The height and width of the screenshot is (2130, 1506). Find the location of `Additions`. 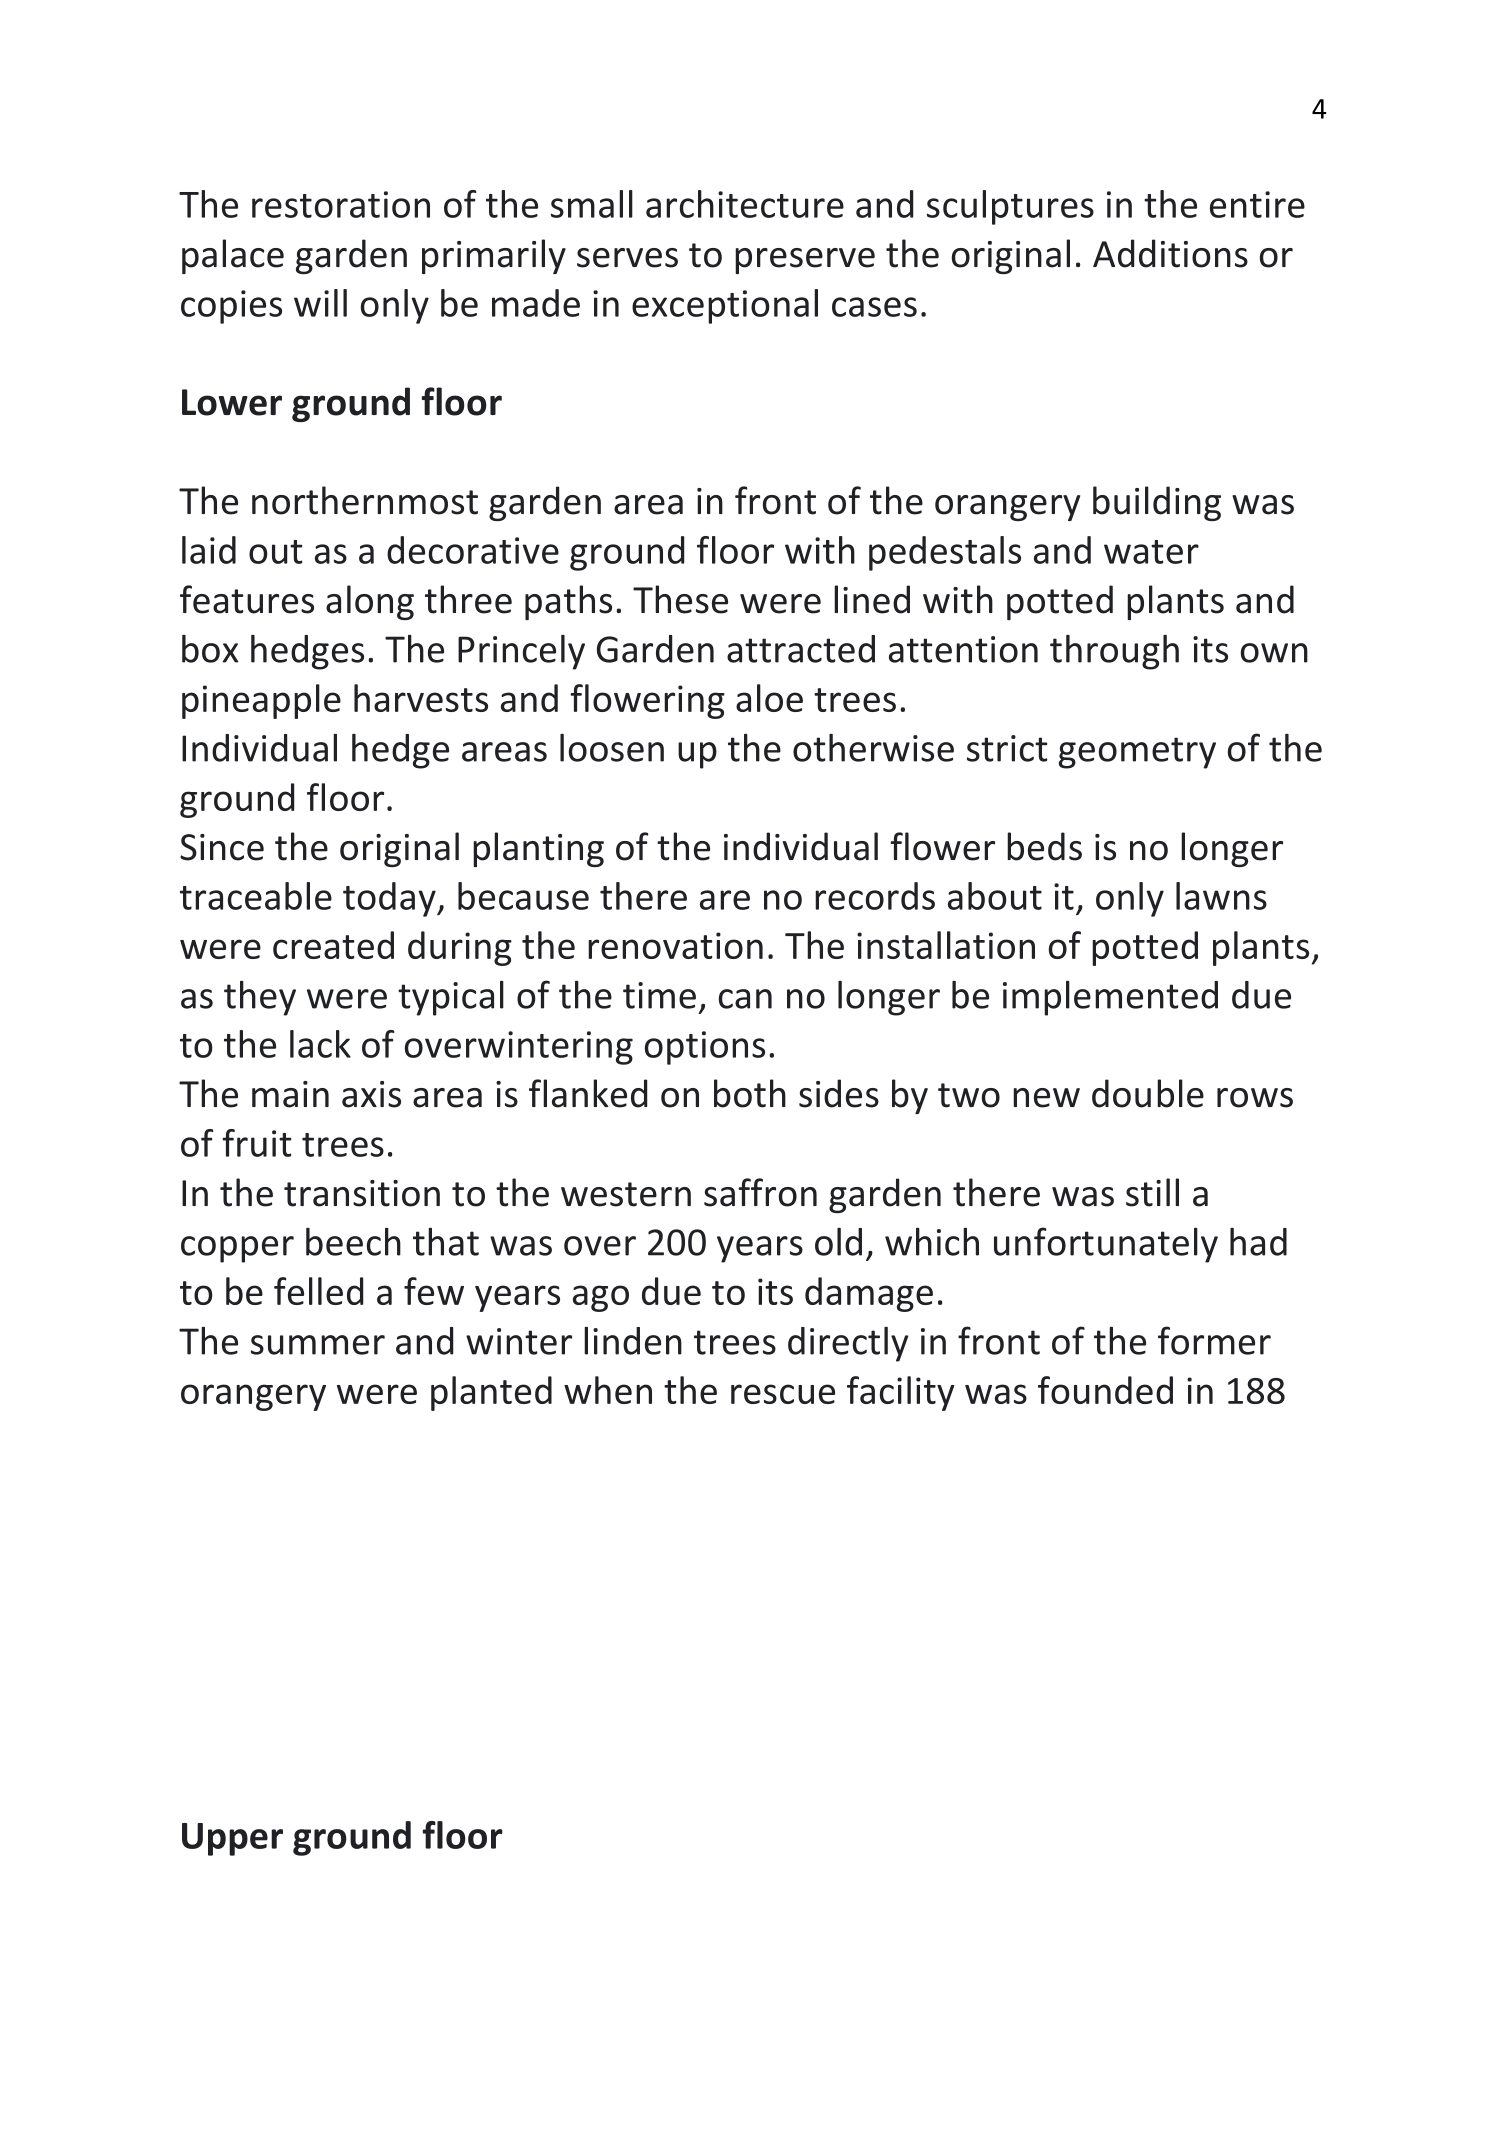

Additions is located at coordinates (1170, 253).
